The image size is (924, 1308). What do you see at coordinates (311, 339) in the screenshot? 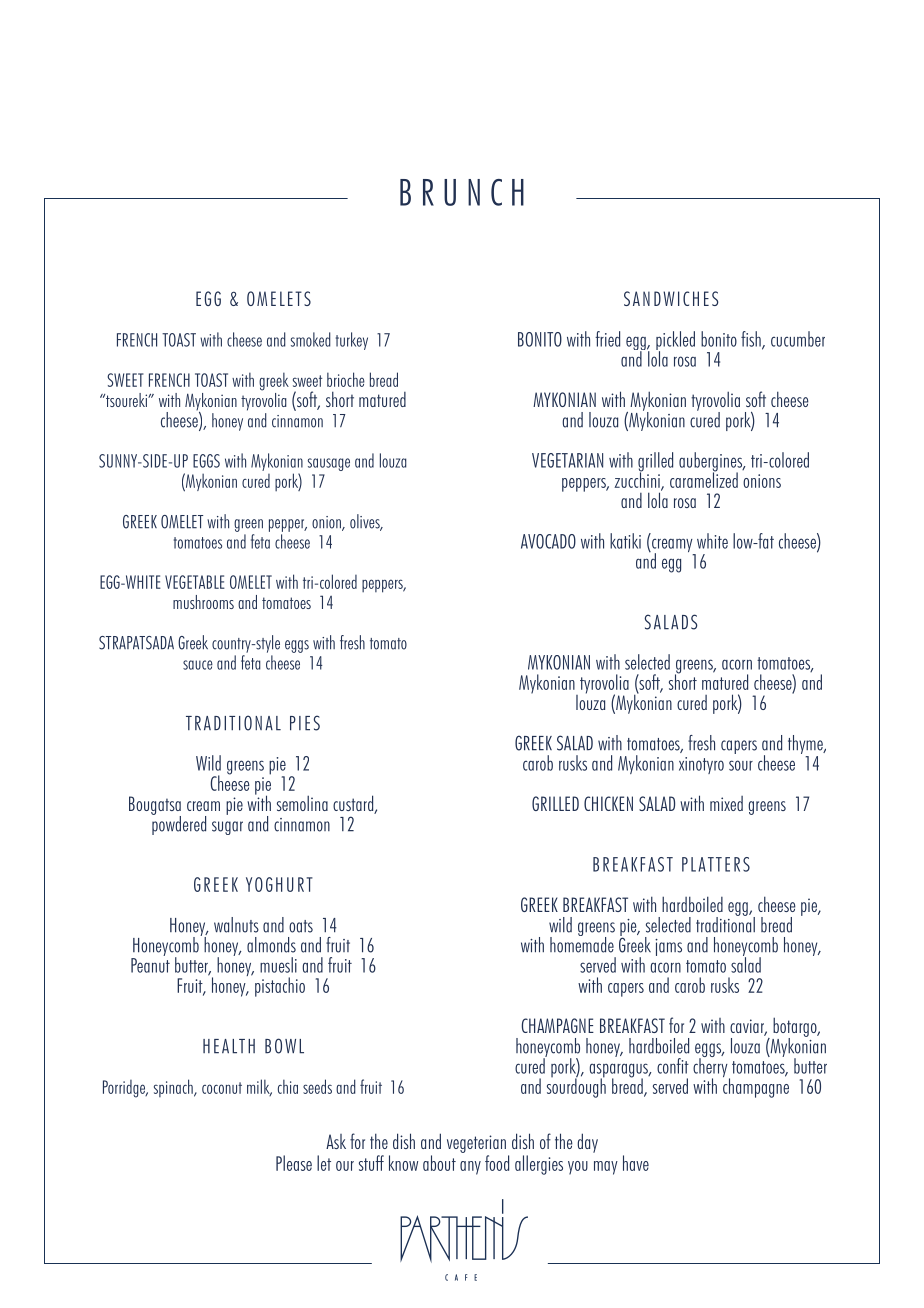
I see `smoked` at bounding box center [311, 339].
